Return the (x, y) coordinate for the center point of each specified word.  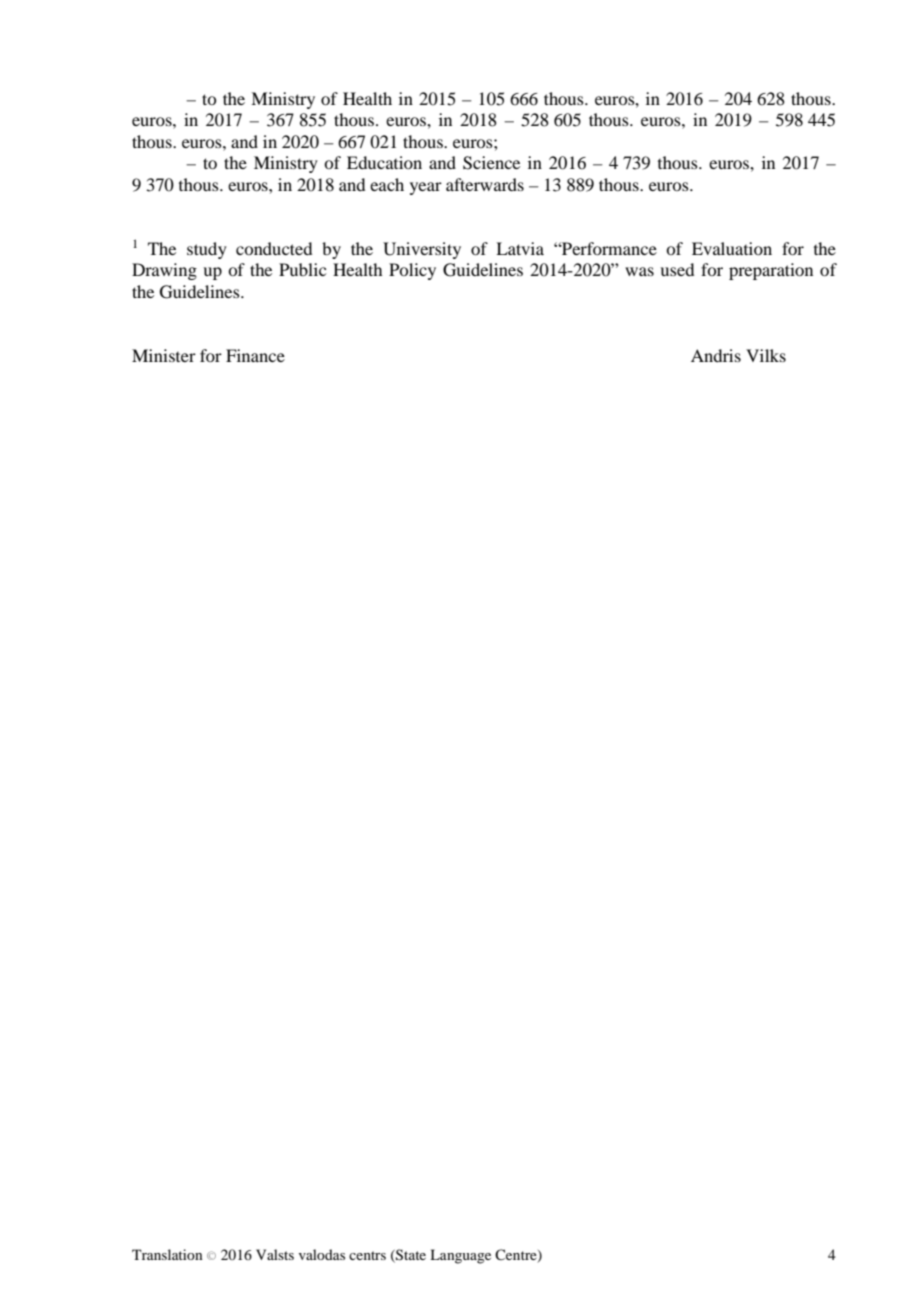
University (422, 250)
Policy (412, 271)
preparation (771, 271)
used (677, 269)
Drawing (164, 271)
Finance (255, 355)
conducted (274, 248)
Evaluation (732, 248)
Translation (167, 1254)
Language (460, 1256)
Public (302, 269)
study (207, 250)
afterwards (485, 184)
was (639, 271)
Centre (517, 1256)
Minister (164, 355)
